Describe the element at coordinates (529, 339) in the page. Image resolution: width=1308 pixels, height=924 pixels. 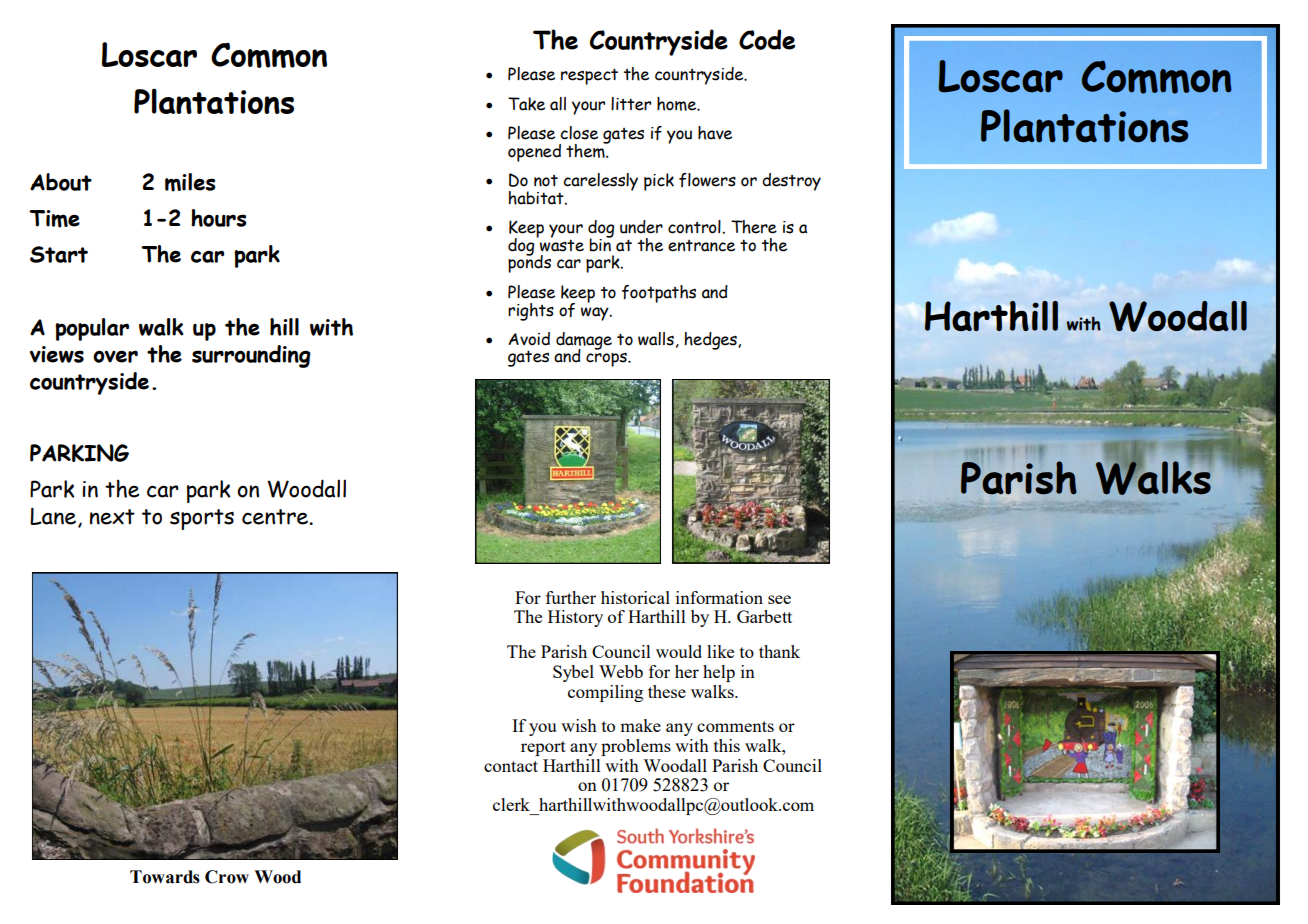
I see `Avoid` at that location.
